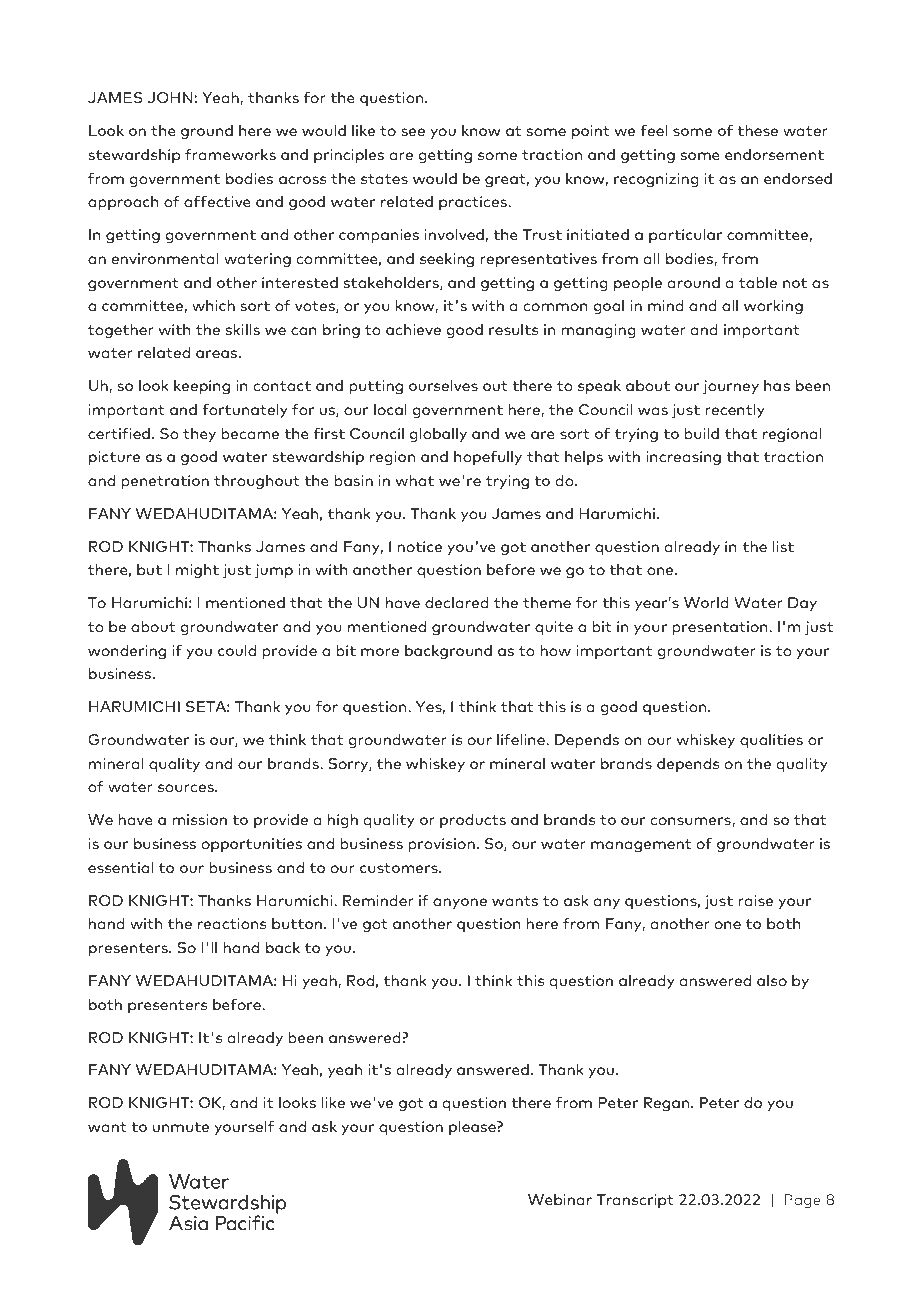 The image size is (924, 1308). Describe the element at coordinates (488, 457) in the screenshot. I see `hopefully` at that location.
